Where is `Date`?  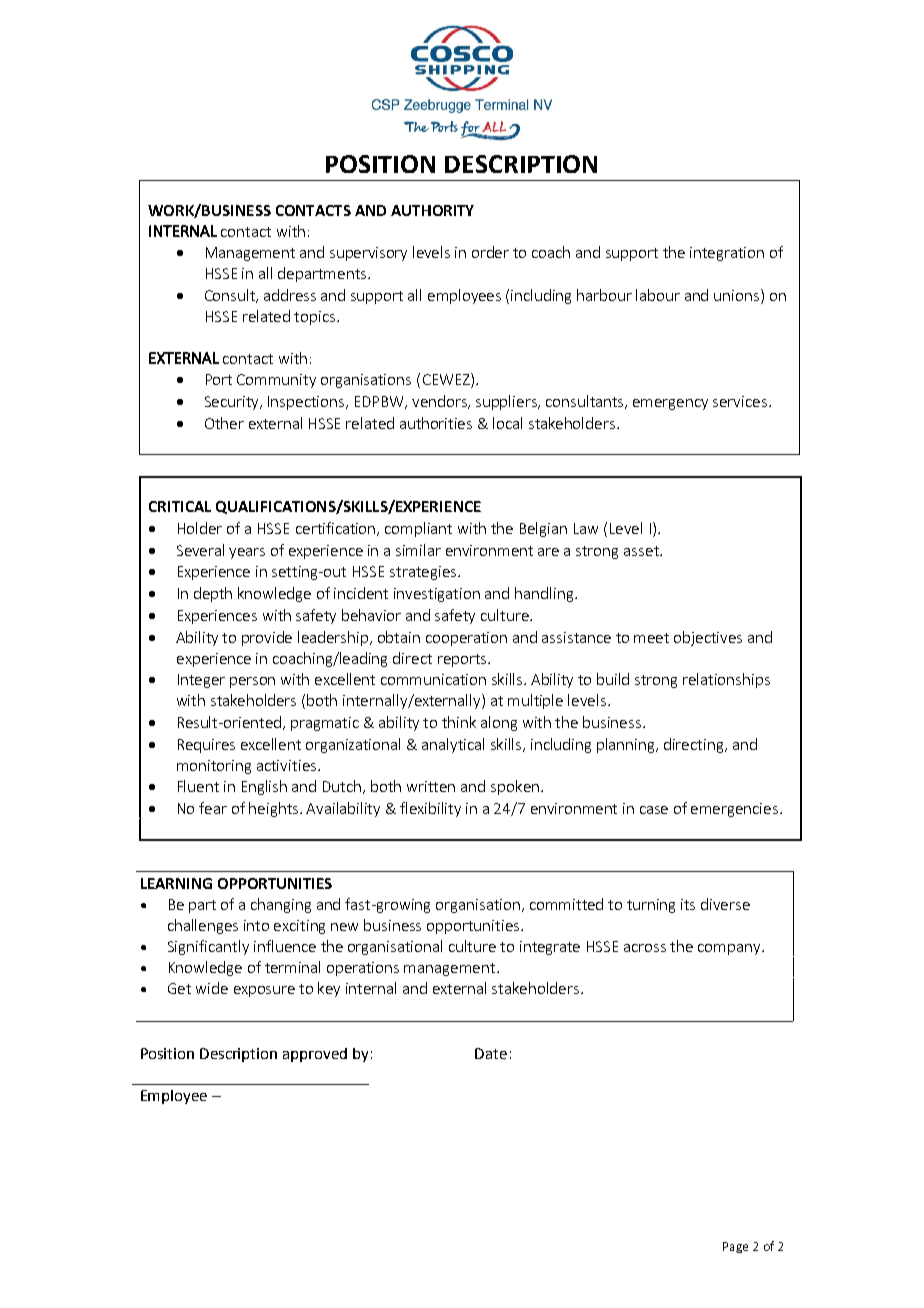 Date is located at coordinates (491, 1053).
